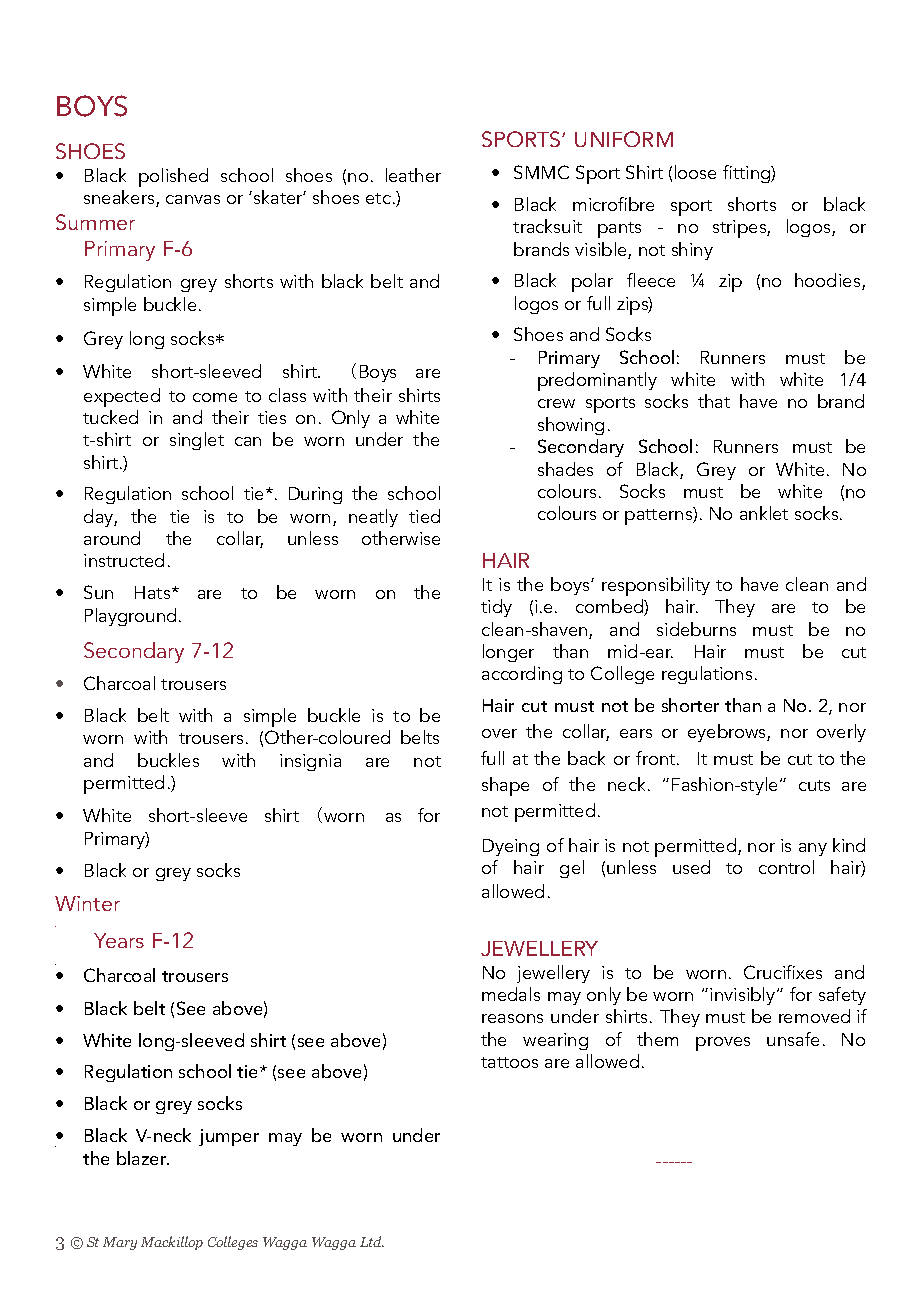 This page has width=924, height=1307. Describe the element at coordinates (173, 177) in the page. I see `polished` at that location.
